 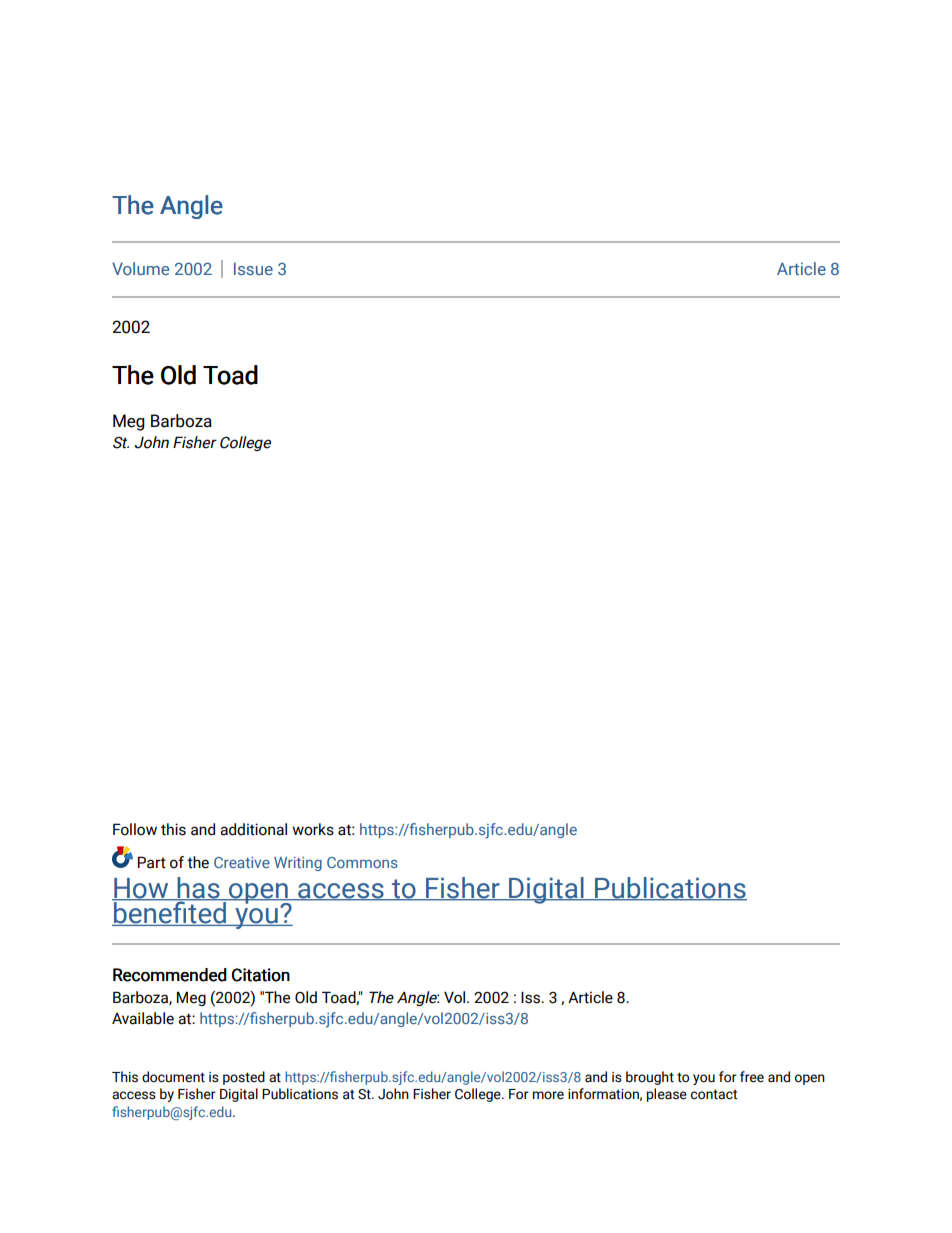 I want to click on more, so click(x=548, y=1095).
